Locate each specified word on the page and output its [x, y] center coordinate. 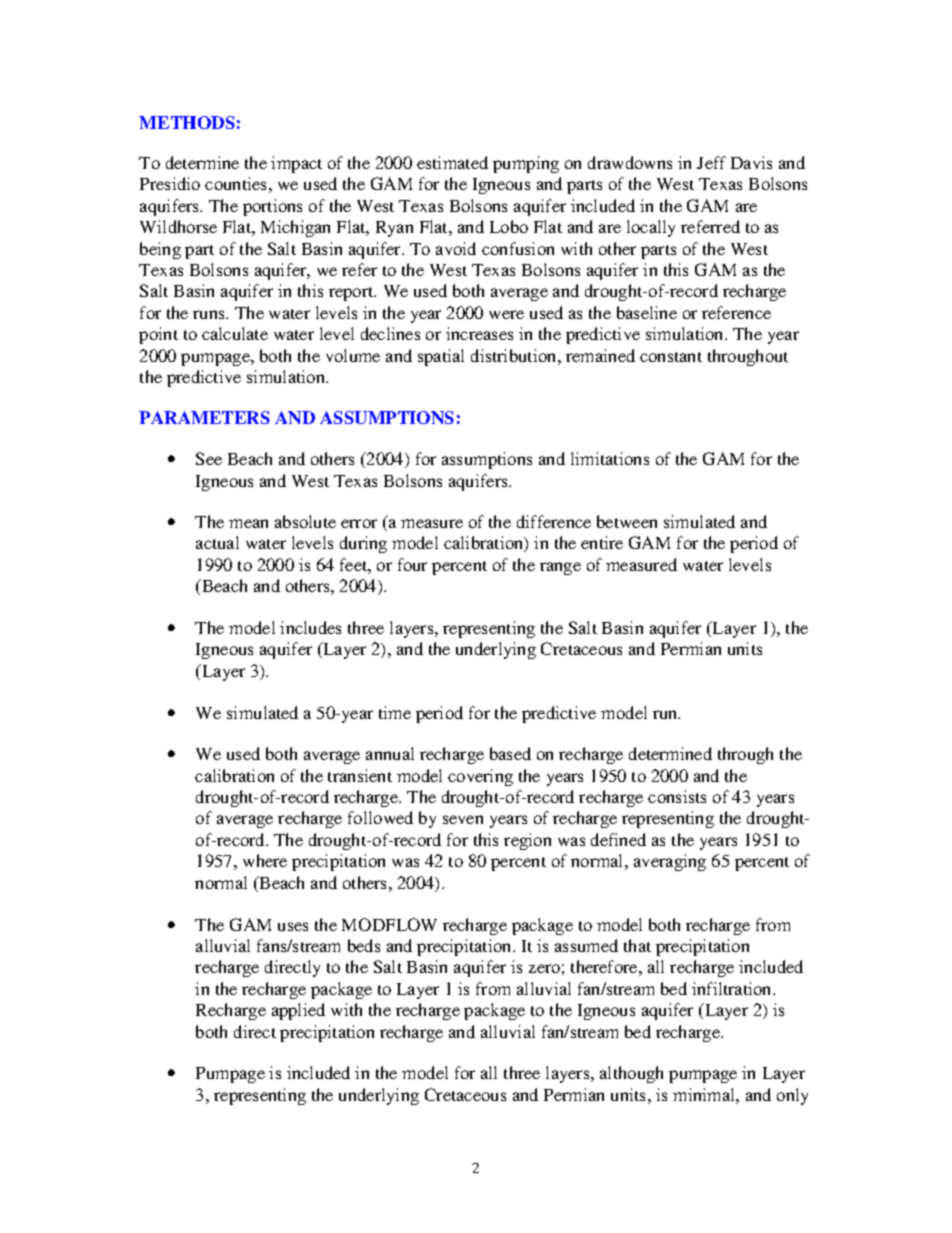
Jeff [711, 162]
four [412, 564]
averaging [670, 862]
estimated [452, 162]
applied [298, 1011]
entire [602, 542]
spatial [441, 357]
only [792, 1096]
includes [310, 627]
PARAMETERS [204, 417]
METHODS [187, 122]
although [631, 1074]
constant [671, 357]
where [265, 860]
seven [463, 819]
